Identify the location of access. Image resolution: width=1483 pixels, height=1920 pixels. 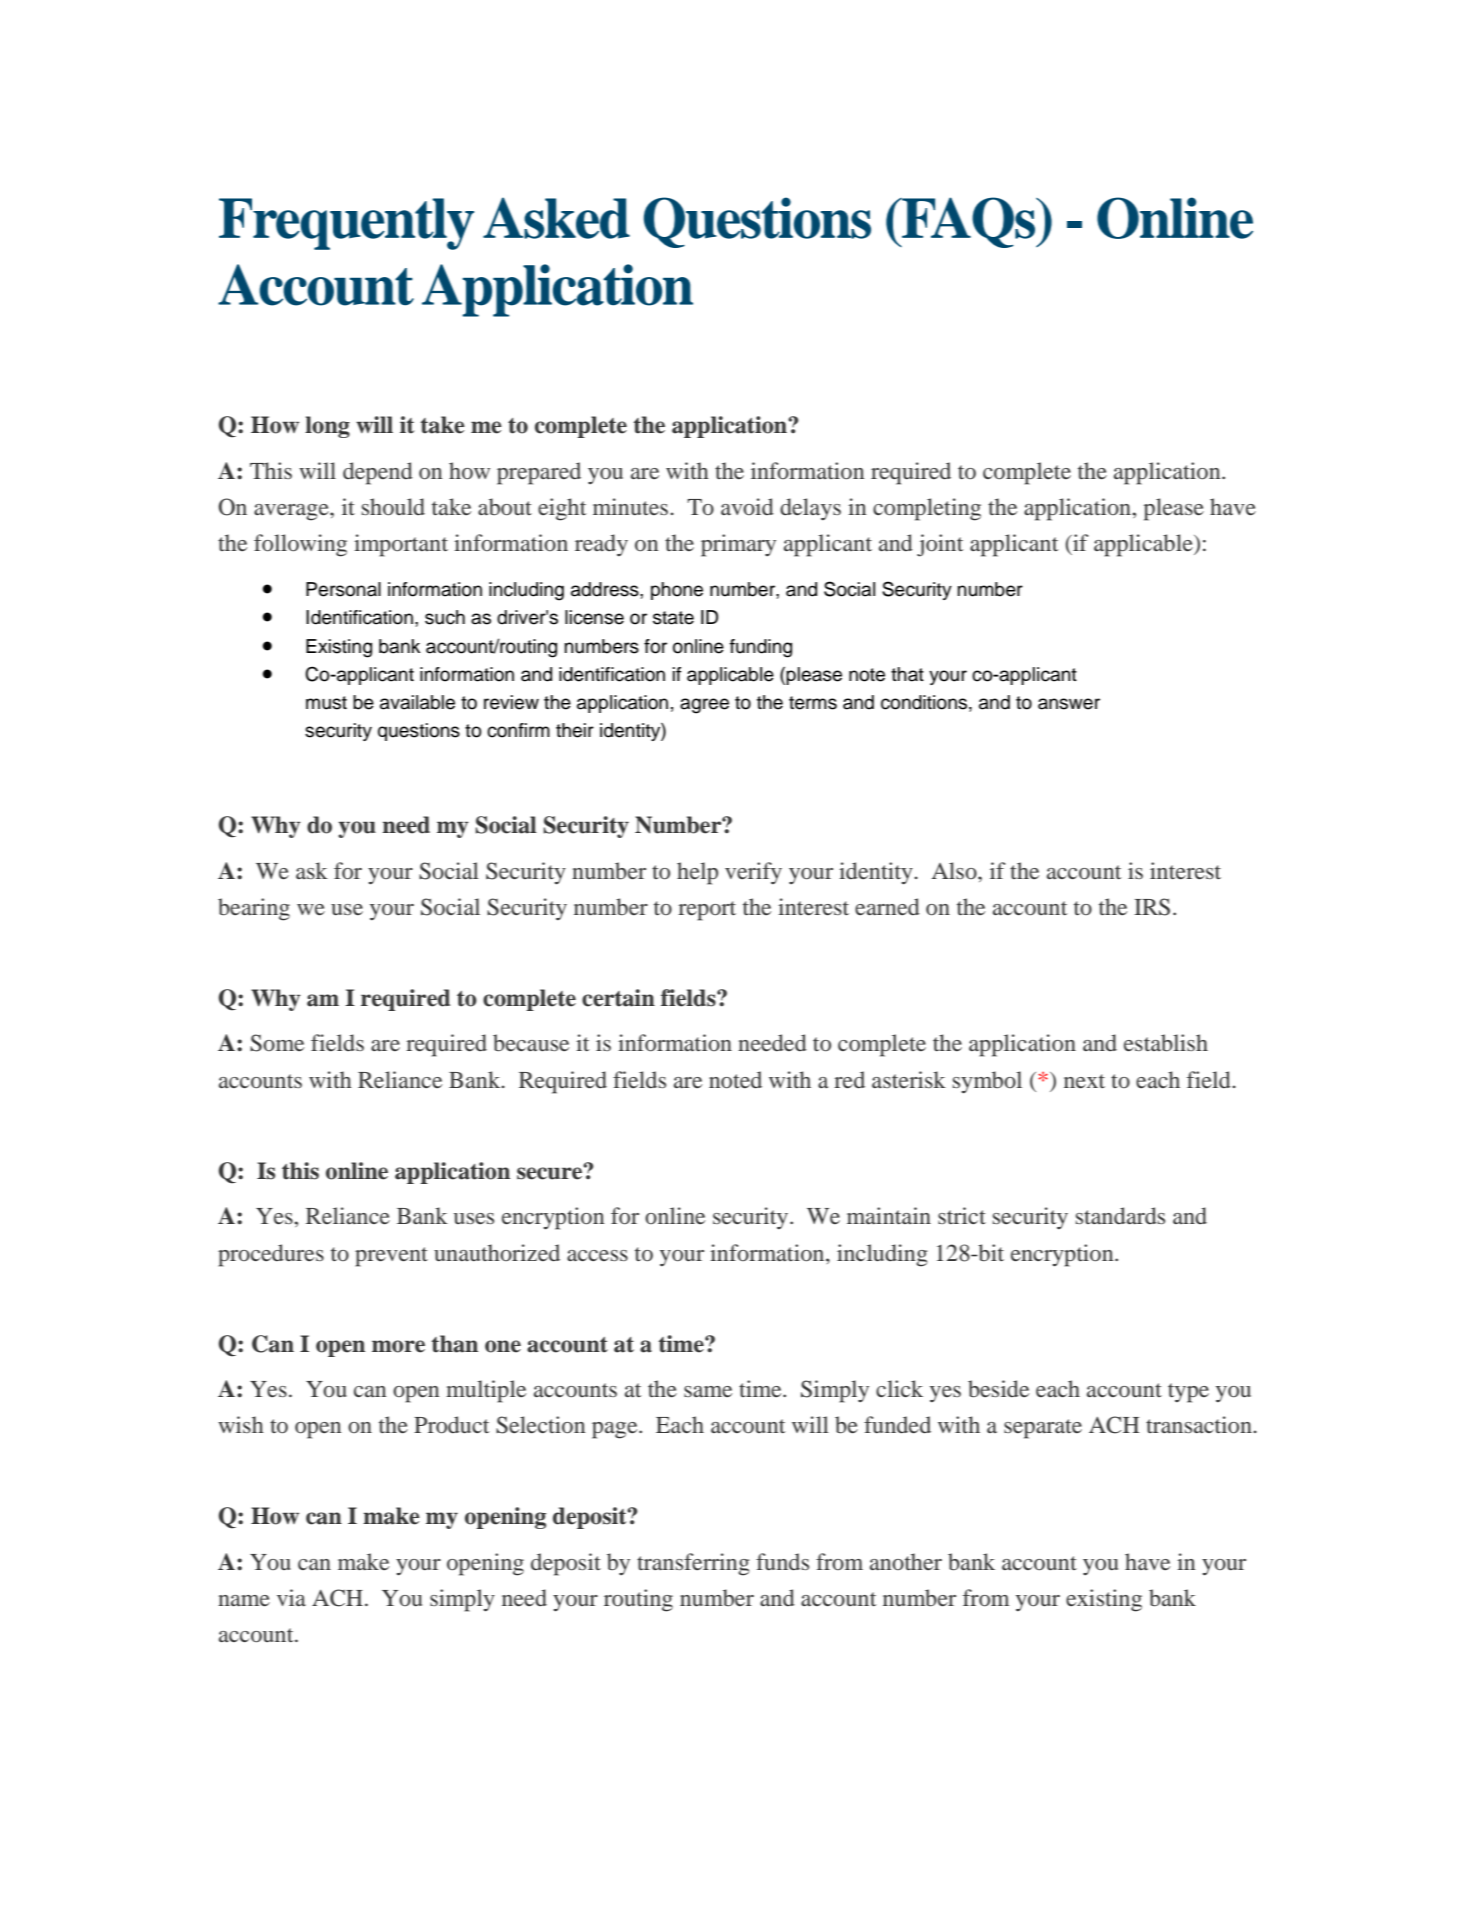
(597, 1255).
